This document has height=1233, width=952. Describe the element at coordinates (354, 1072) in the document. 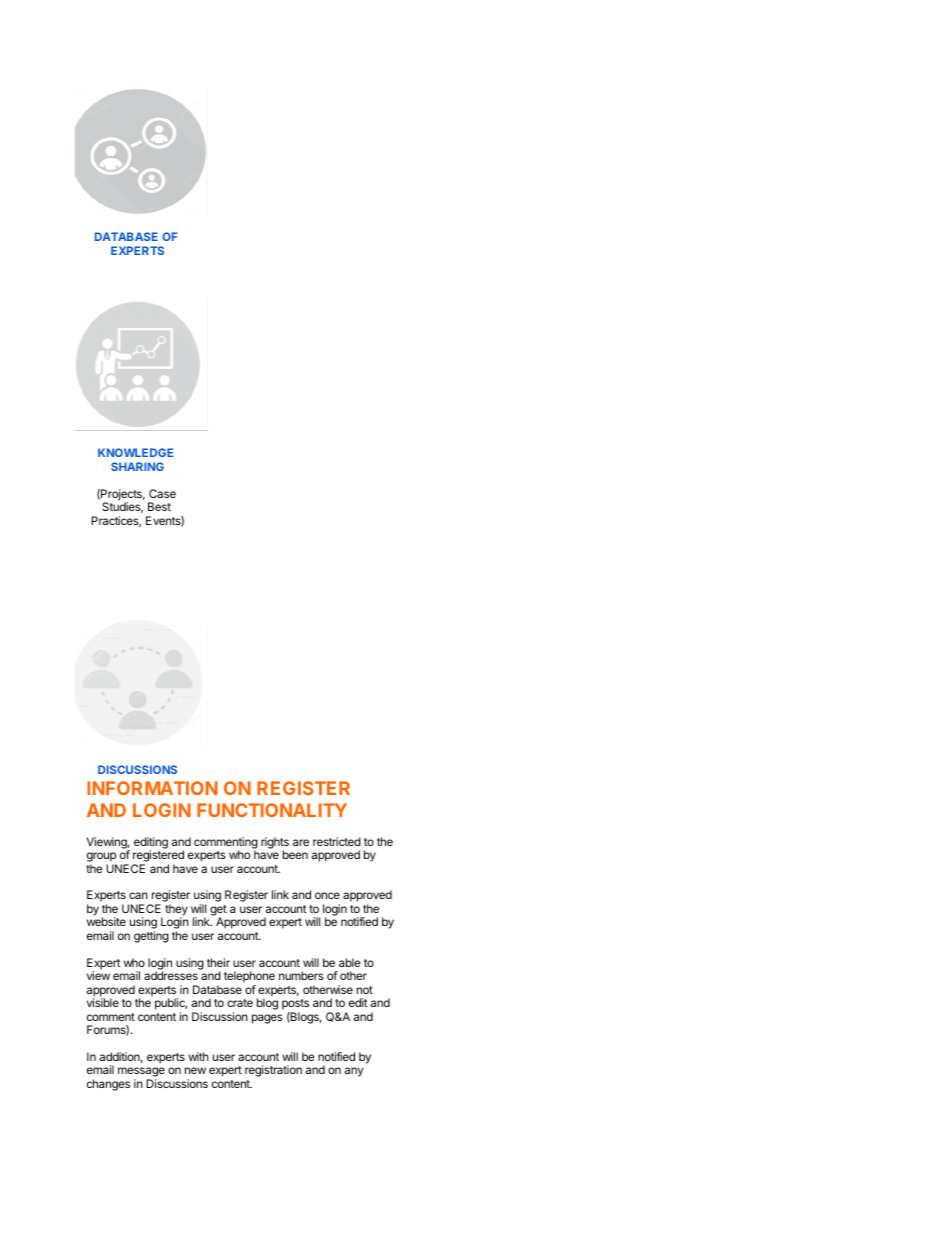

I see `any` at that location.
